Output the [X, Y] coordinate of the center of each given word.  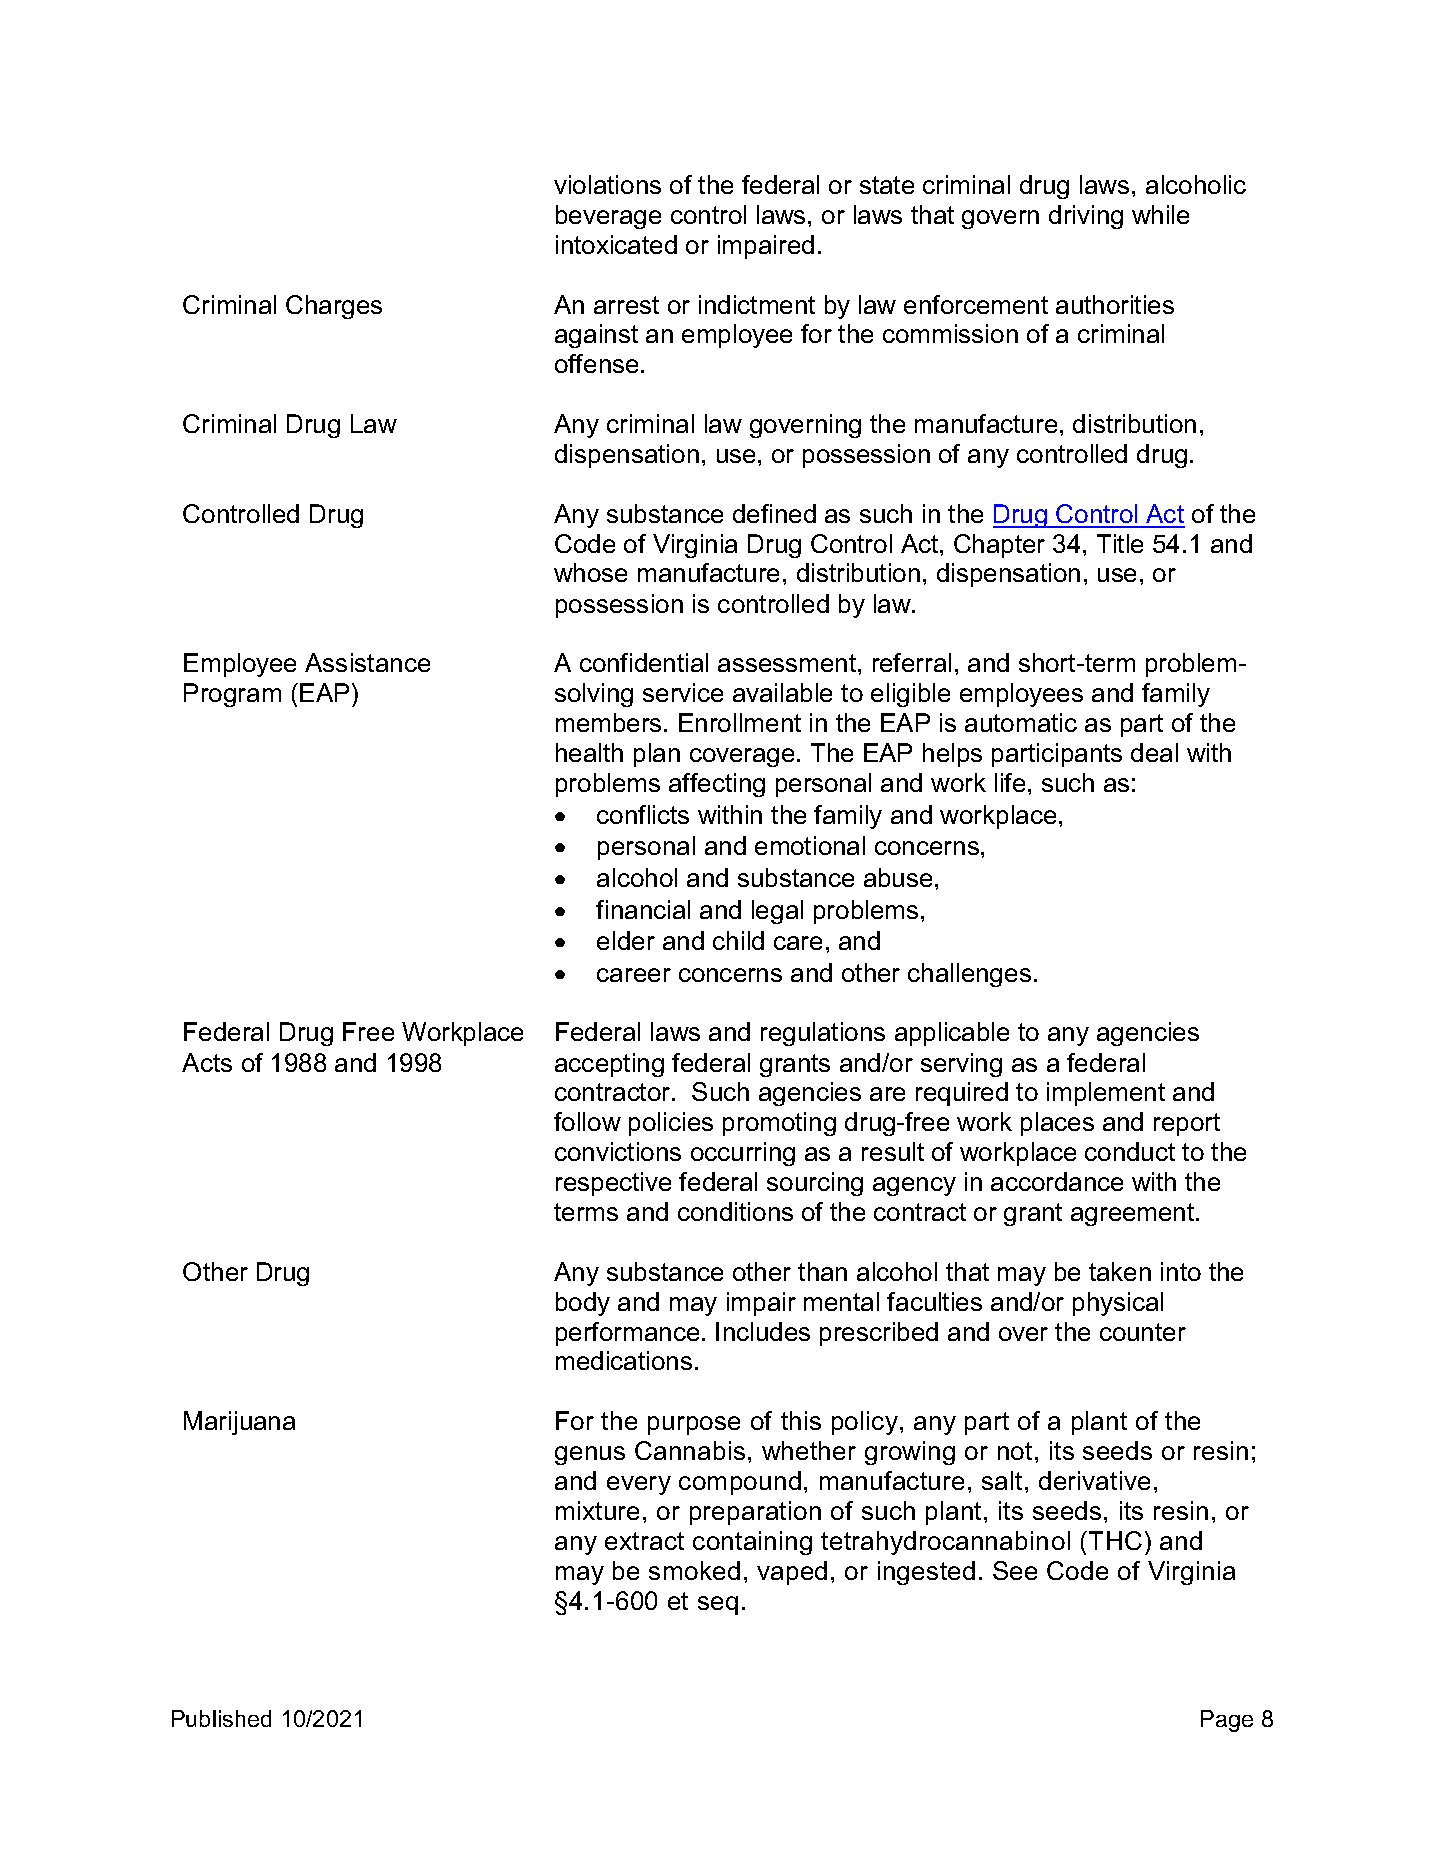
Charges [334, 307]
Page [1227, 1721]
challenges [969, 975]
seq [718, 1605]
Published [221, 1718]
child [738, 940]
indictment [757, 304]
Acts [207, 1062]
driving [1086, 217]
